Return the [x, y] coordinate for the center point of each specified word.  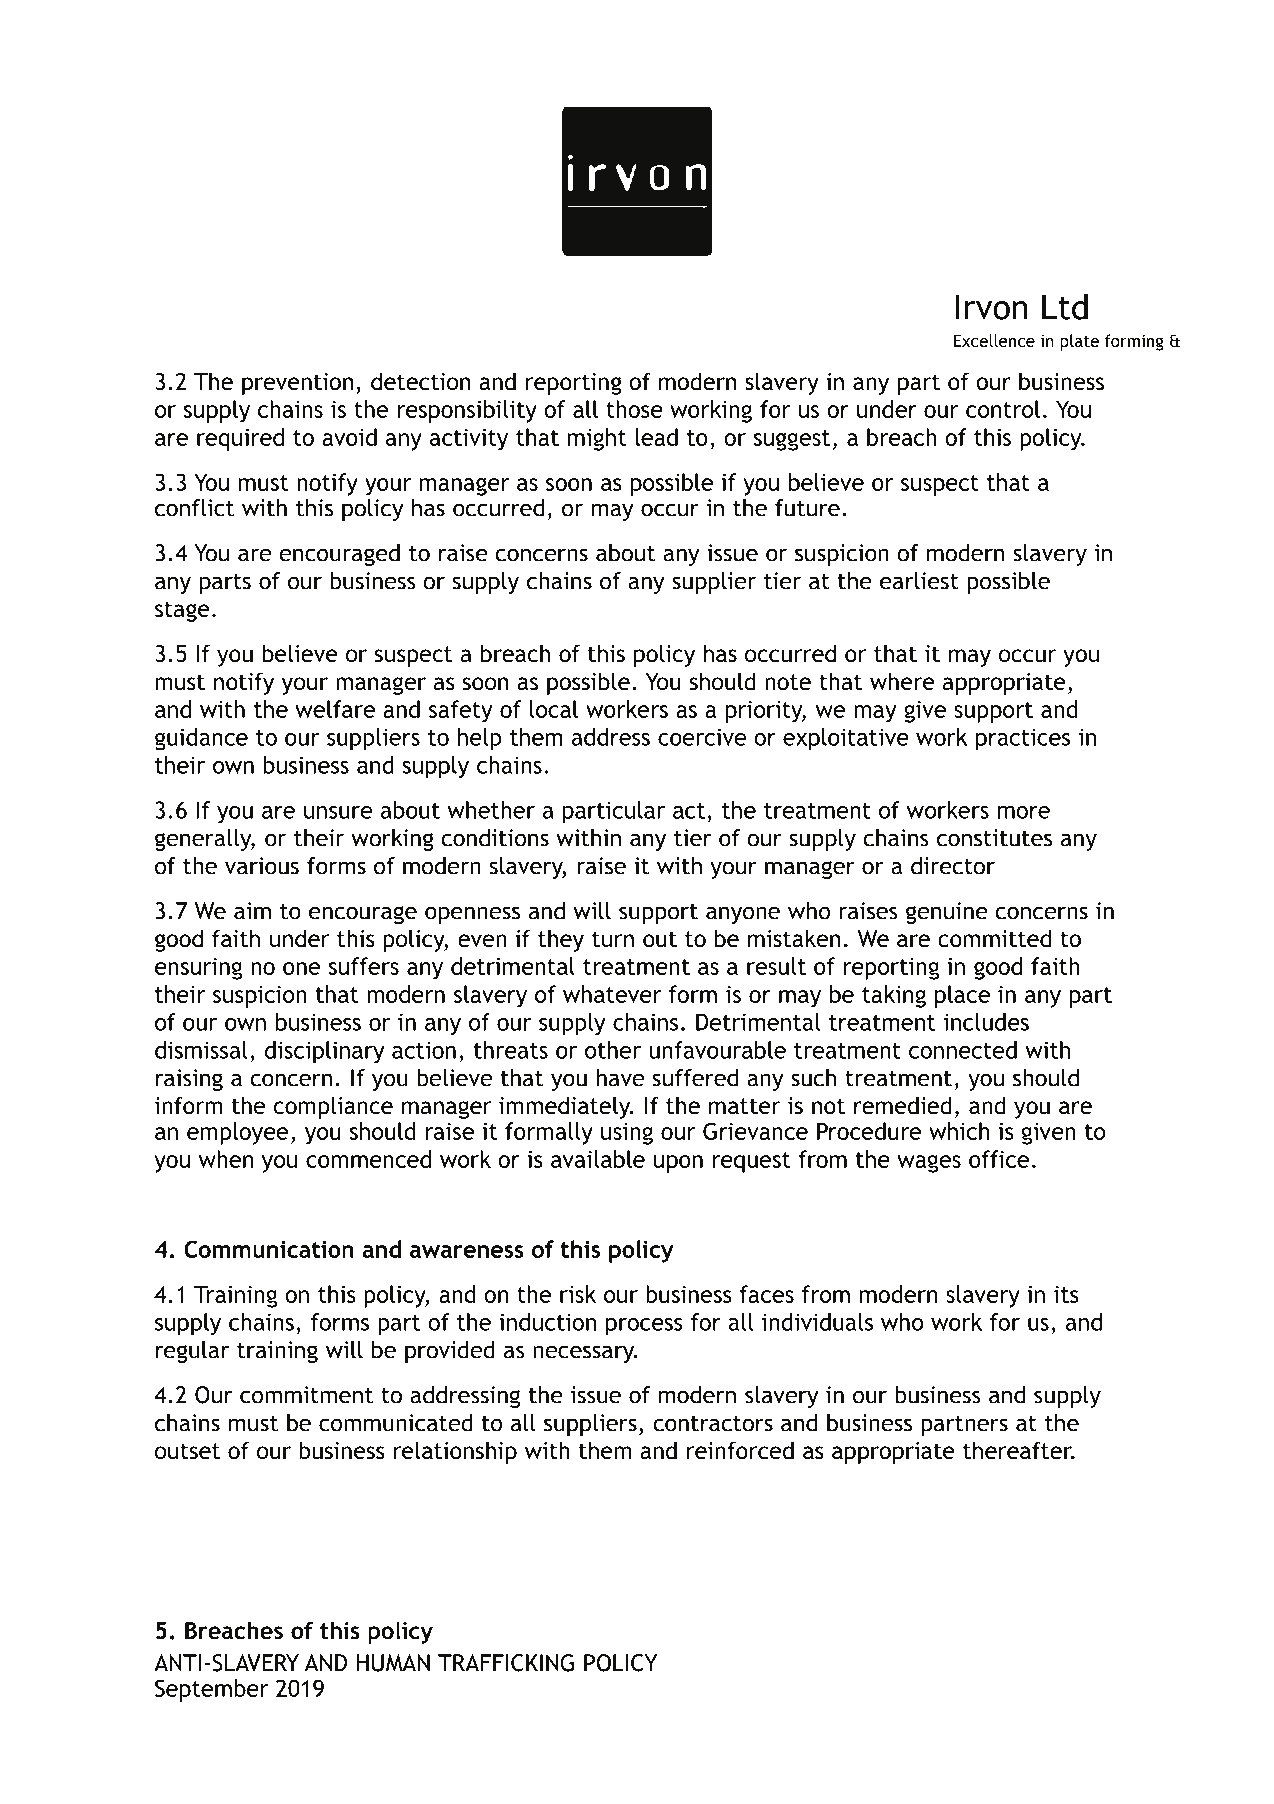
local [554, 709]
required [240, 439]
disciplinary [325, 1052]
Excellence [994, 340]
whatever [612, 994]
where [902, 681]
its [1066, 1294]
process [644, 1327]
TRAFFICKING [506, 1663]
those [634, 409]
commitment [306, 1395]
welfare [335, 709]
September [211, 1690]
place [962, 996]
